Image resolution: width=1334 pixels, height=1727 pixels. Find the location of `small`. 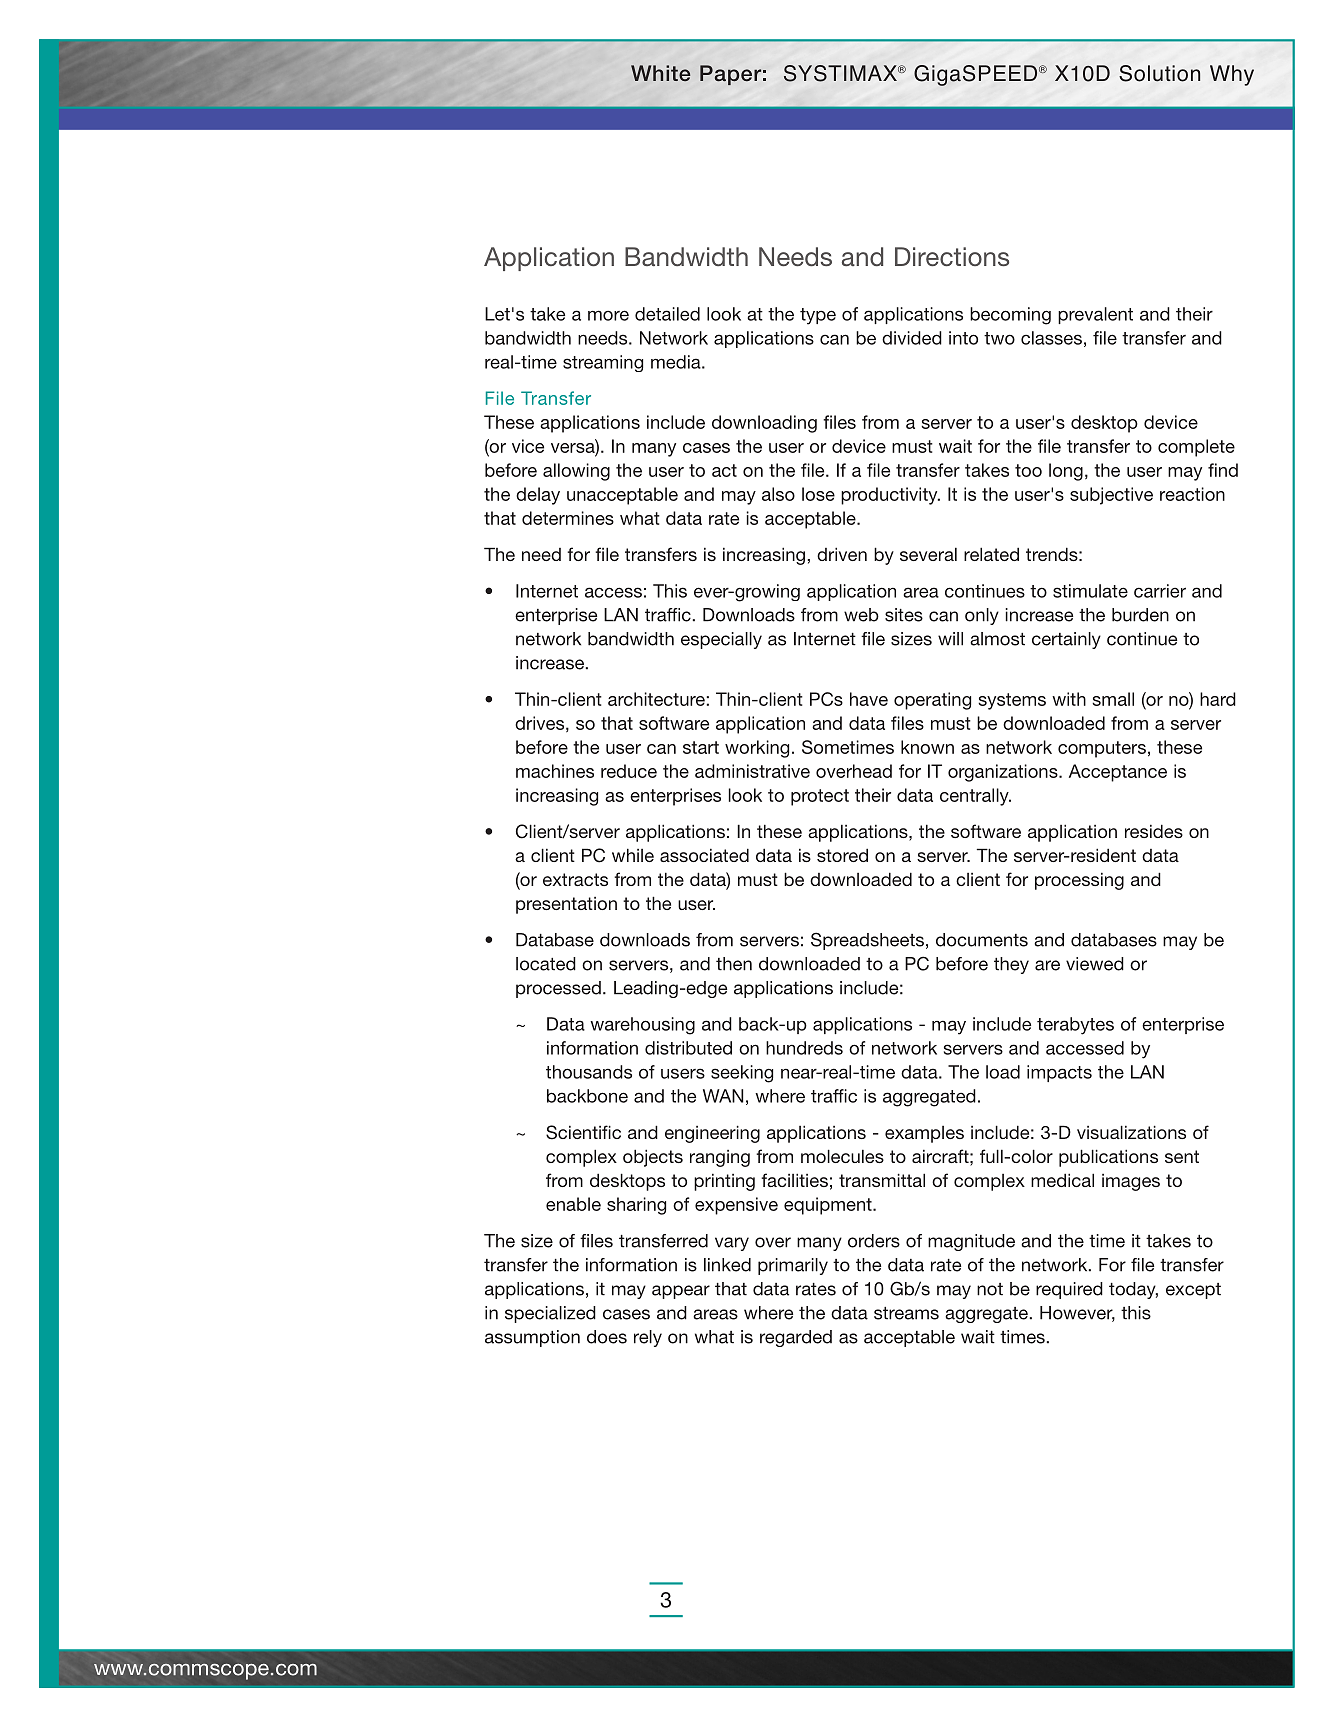

small is located at coordinates (1113, 699).
